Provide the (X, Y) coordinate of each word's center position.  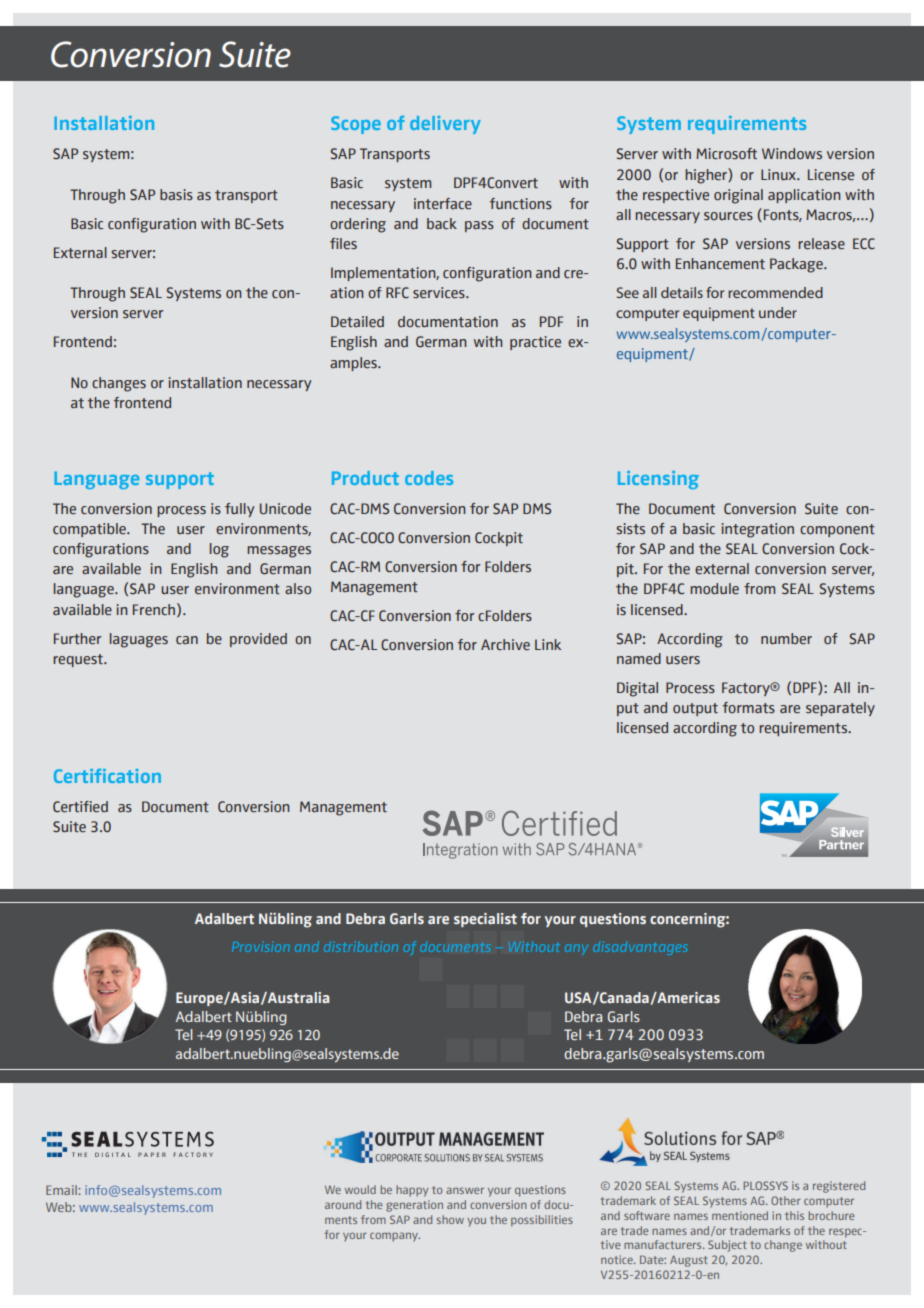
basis (176, 195)
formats (749, 708)
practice (535, 343)
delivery (445, 125)
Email (62, 1190)
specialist (485, 920)
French (154, 610)
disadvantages (640, 948)
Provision (261, 947)
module (714, 589)
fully (240, 510)
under (778, 312)
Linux (780, 174)
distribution (361, 946)
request (79, 660)
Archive (505, 645)
